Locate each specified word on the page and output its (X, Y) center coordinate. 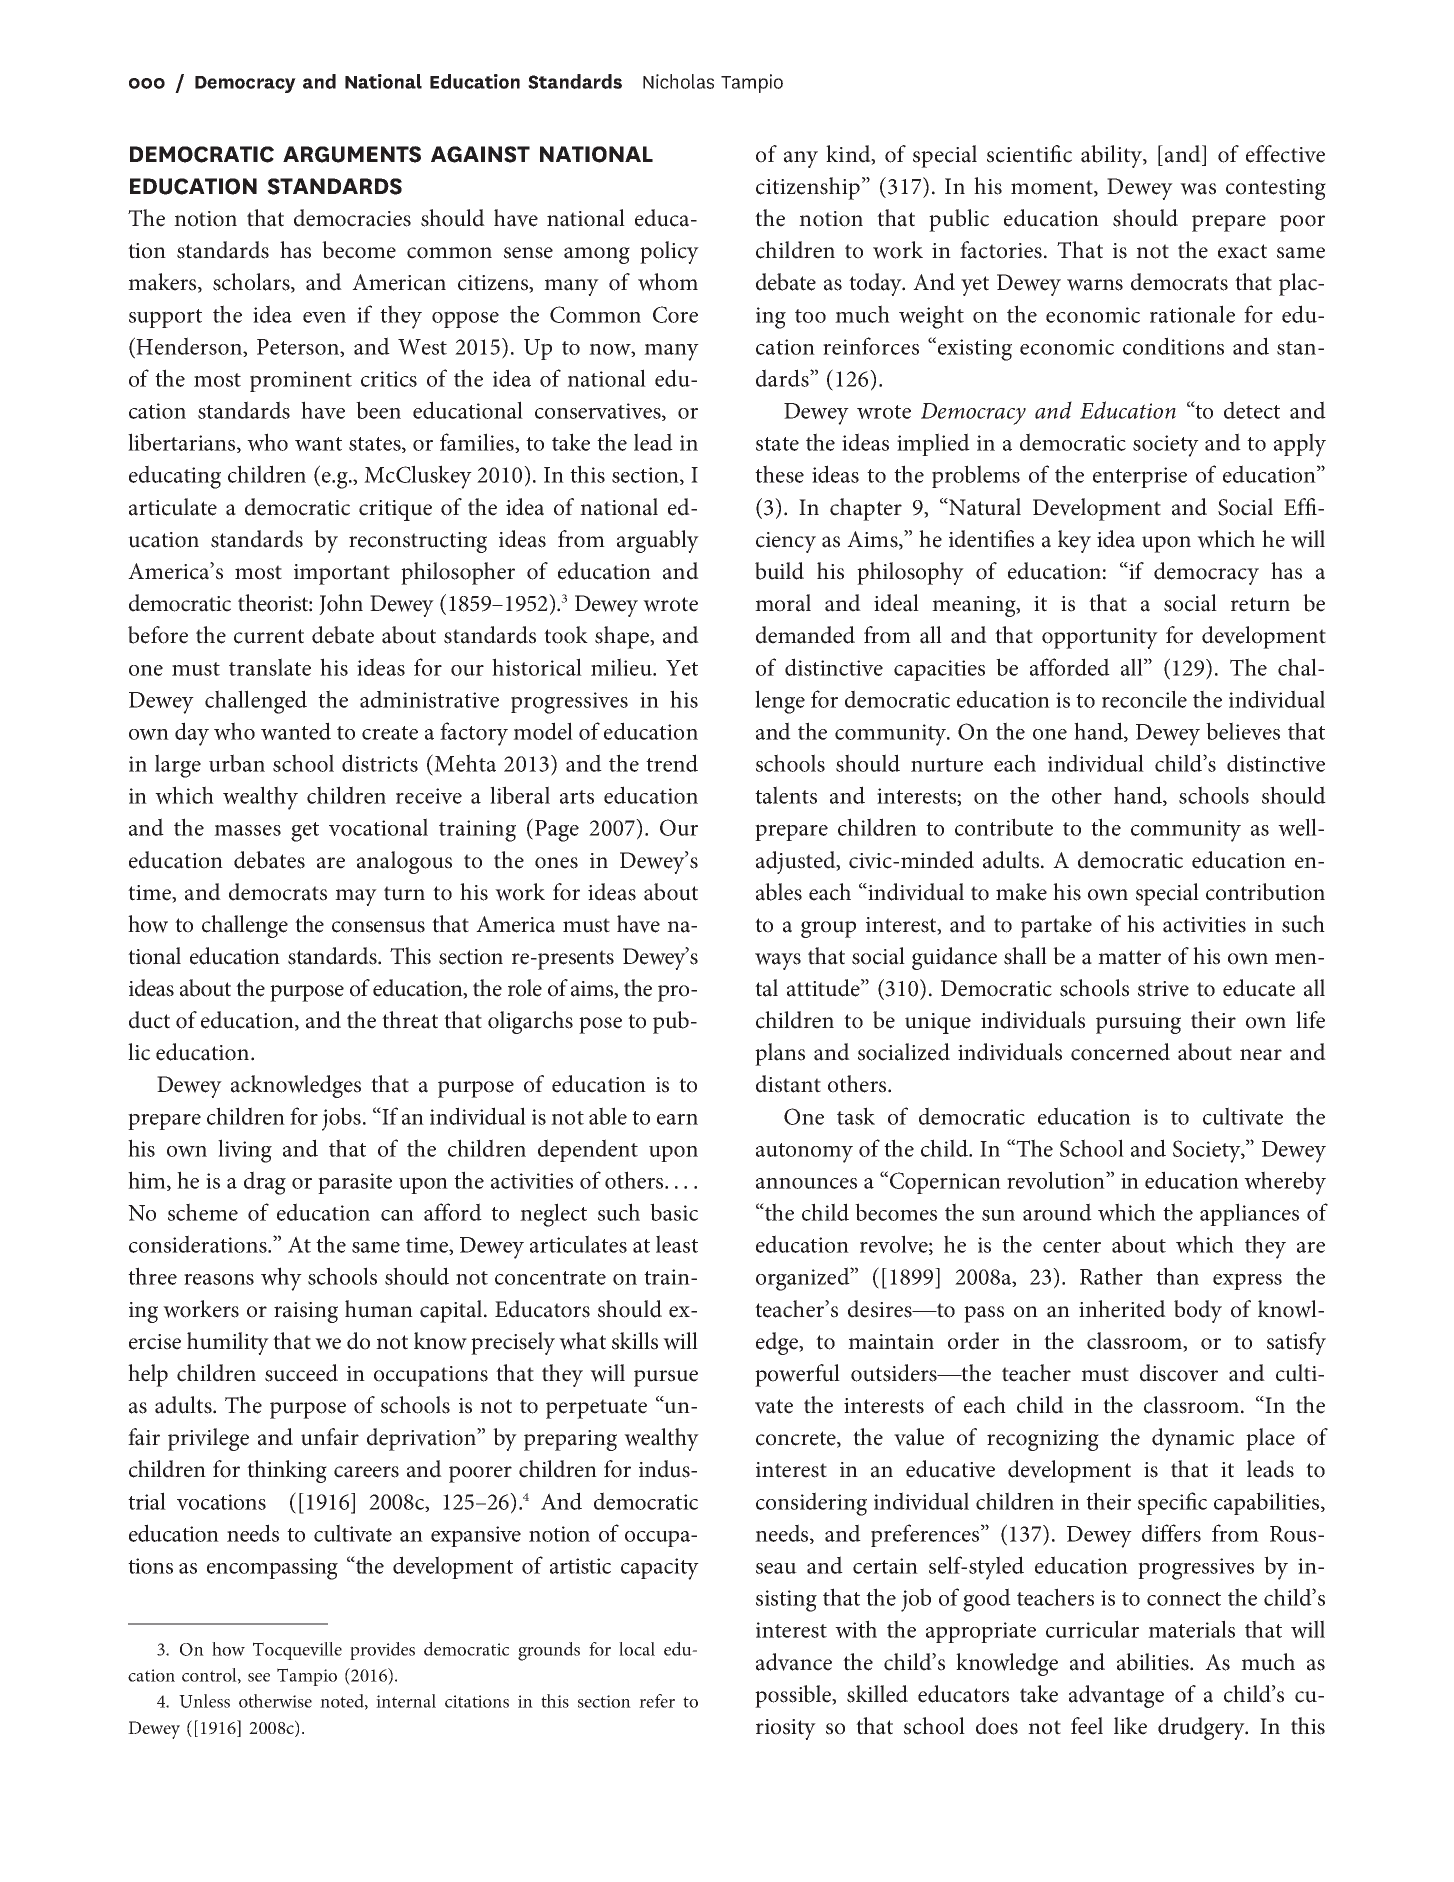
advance (794, 1662)
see (259, 1677)
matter (1129, 957)
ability (1112, 156)
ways (778, 961)
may (356, 897)
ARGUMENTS (352, 154)
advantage (1116, 1696)
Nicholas (678, 81)
